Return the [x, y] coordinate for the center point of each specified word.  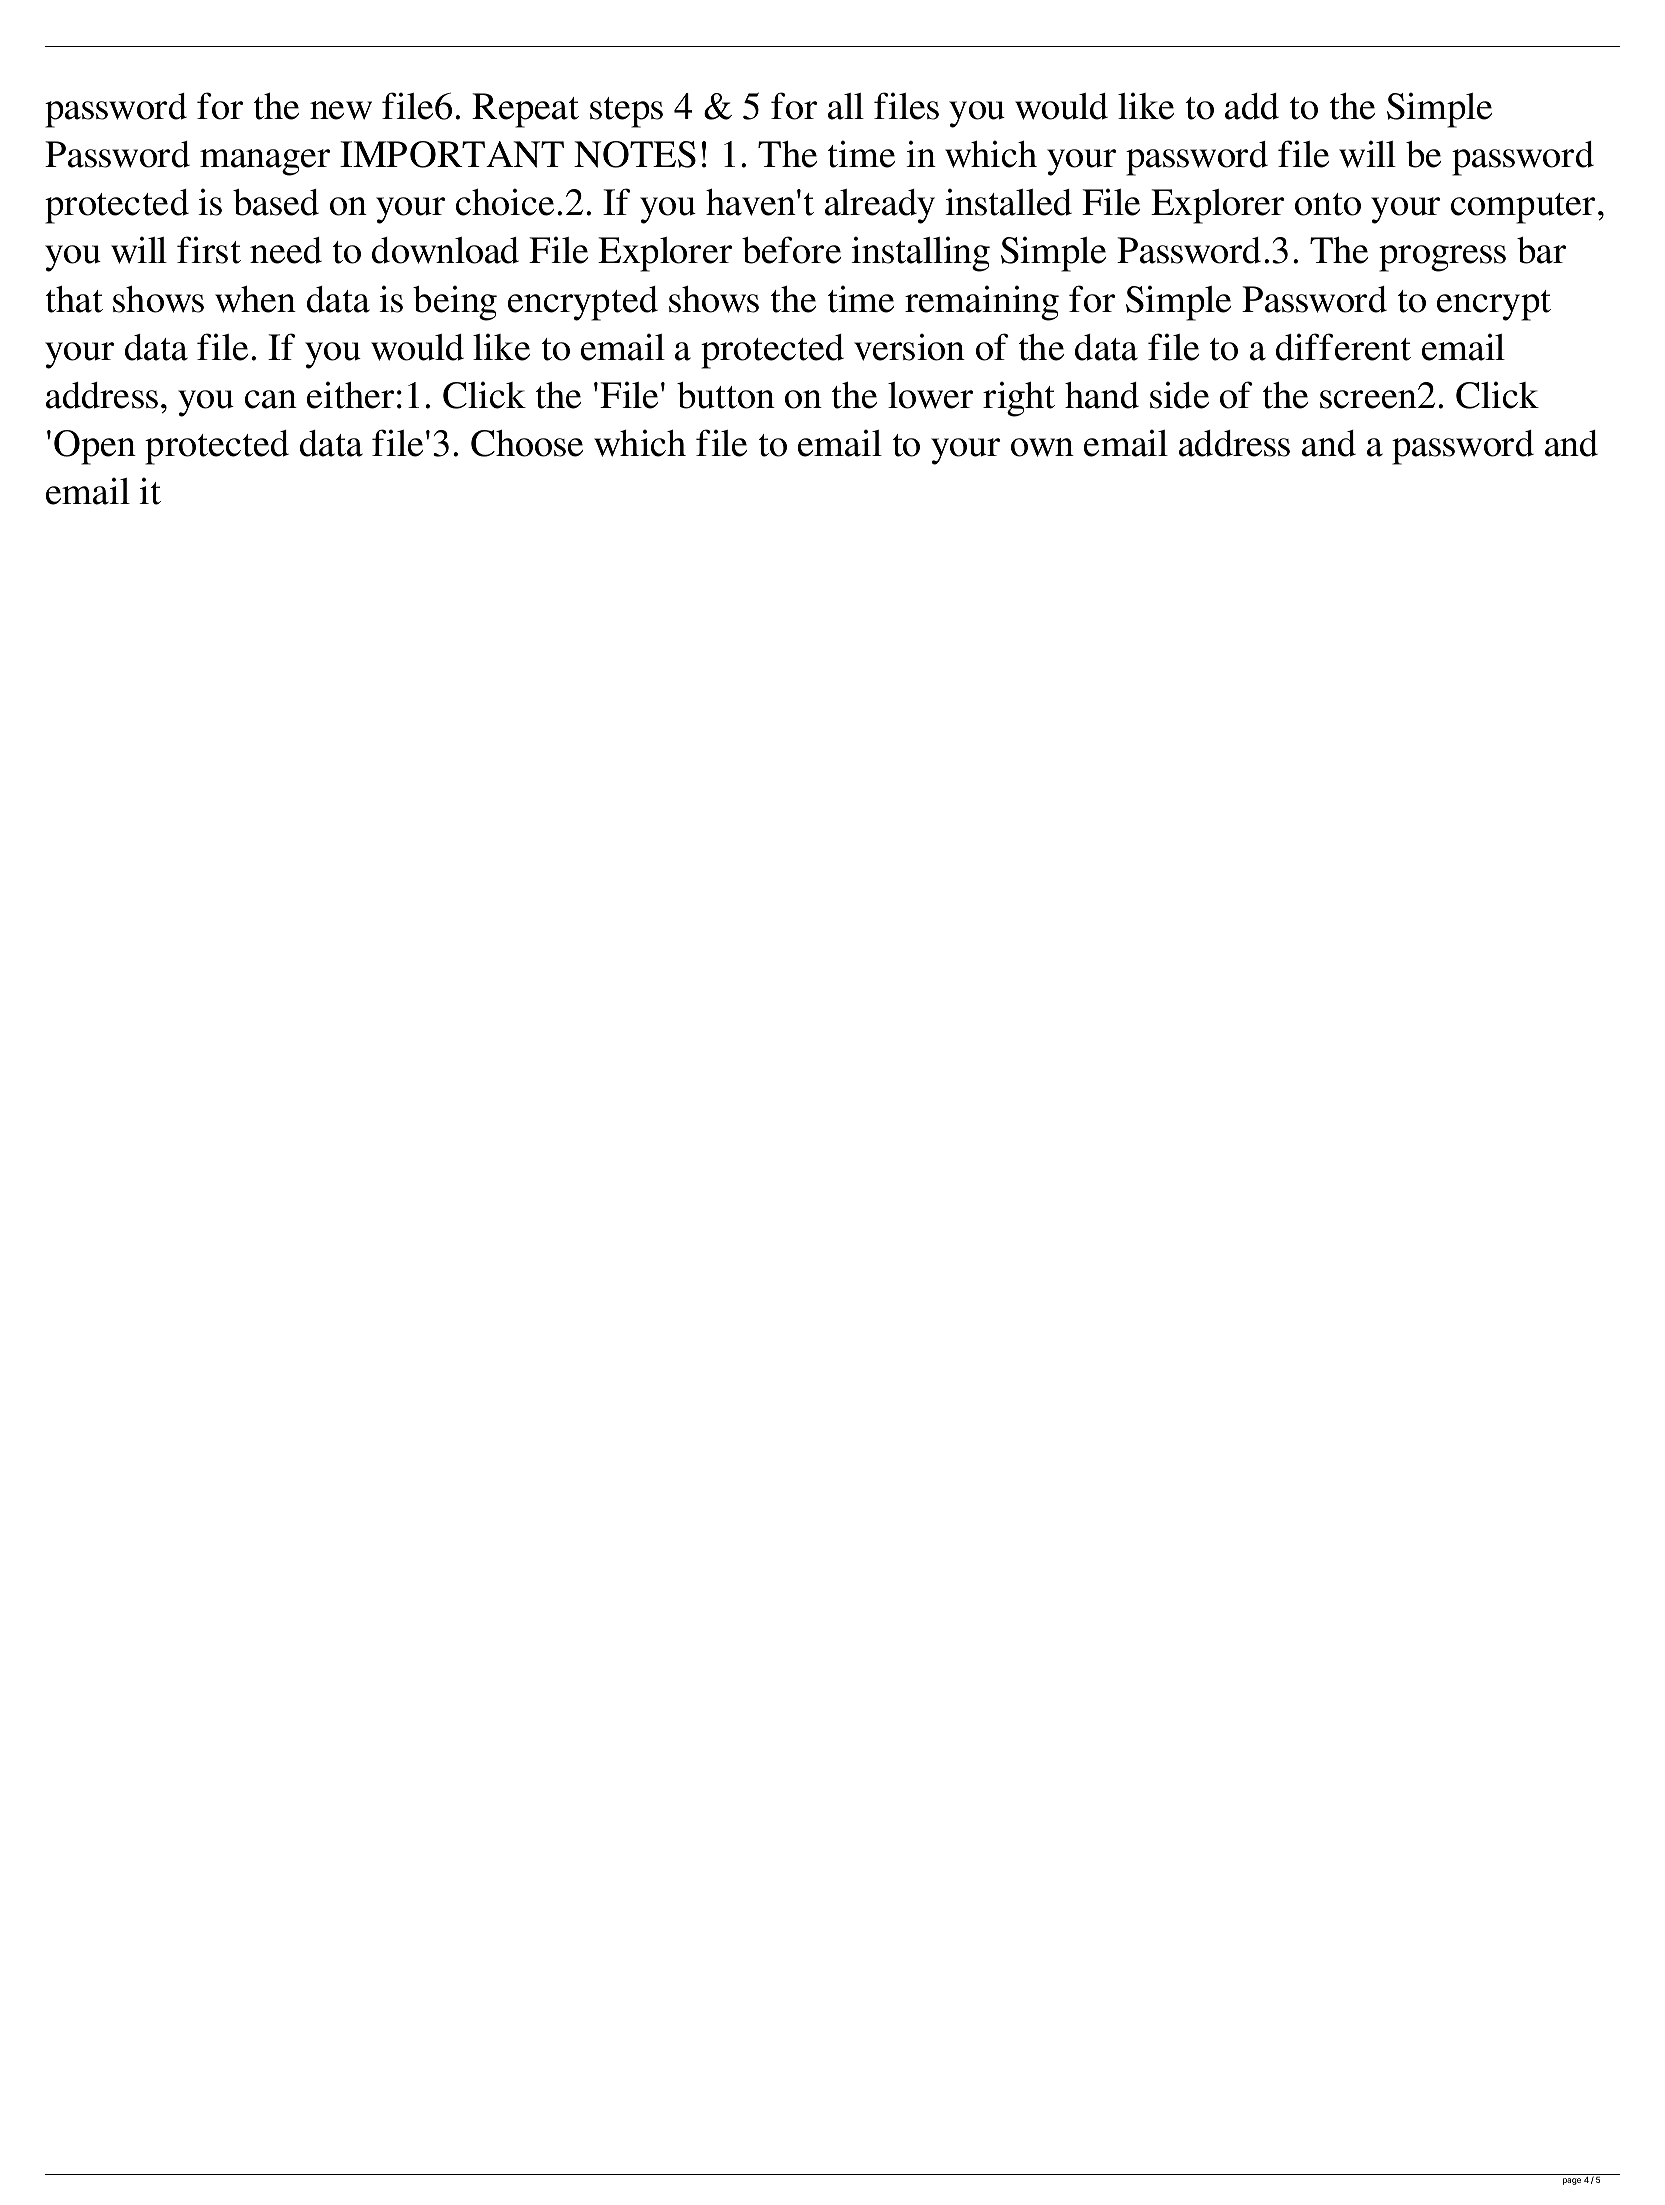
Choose [527, 443]
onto [1328, 204]
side [1179, 395]
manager [265, 162]
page [1572, 2181]
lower [930, 395]
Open [95, 447]
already [880, 206]
